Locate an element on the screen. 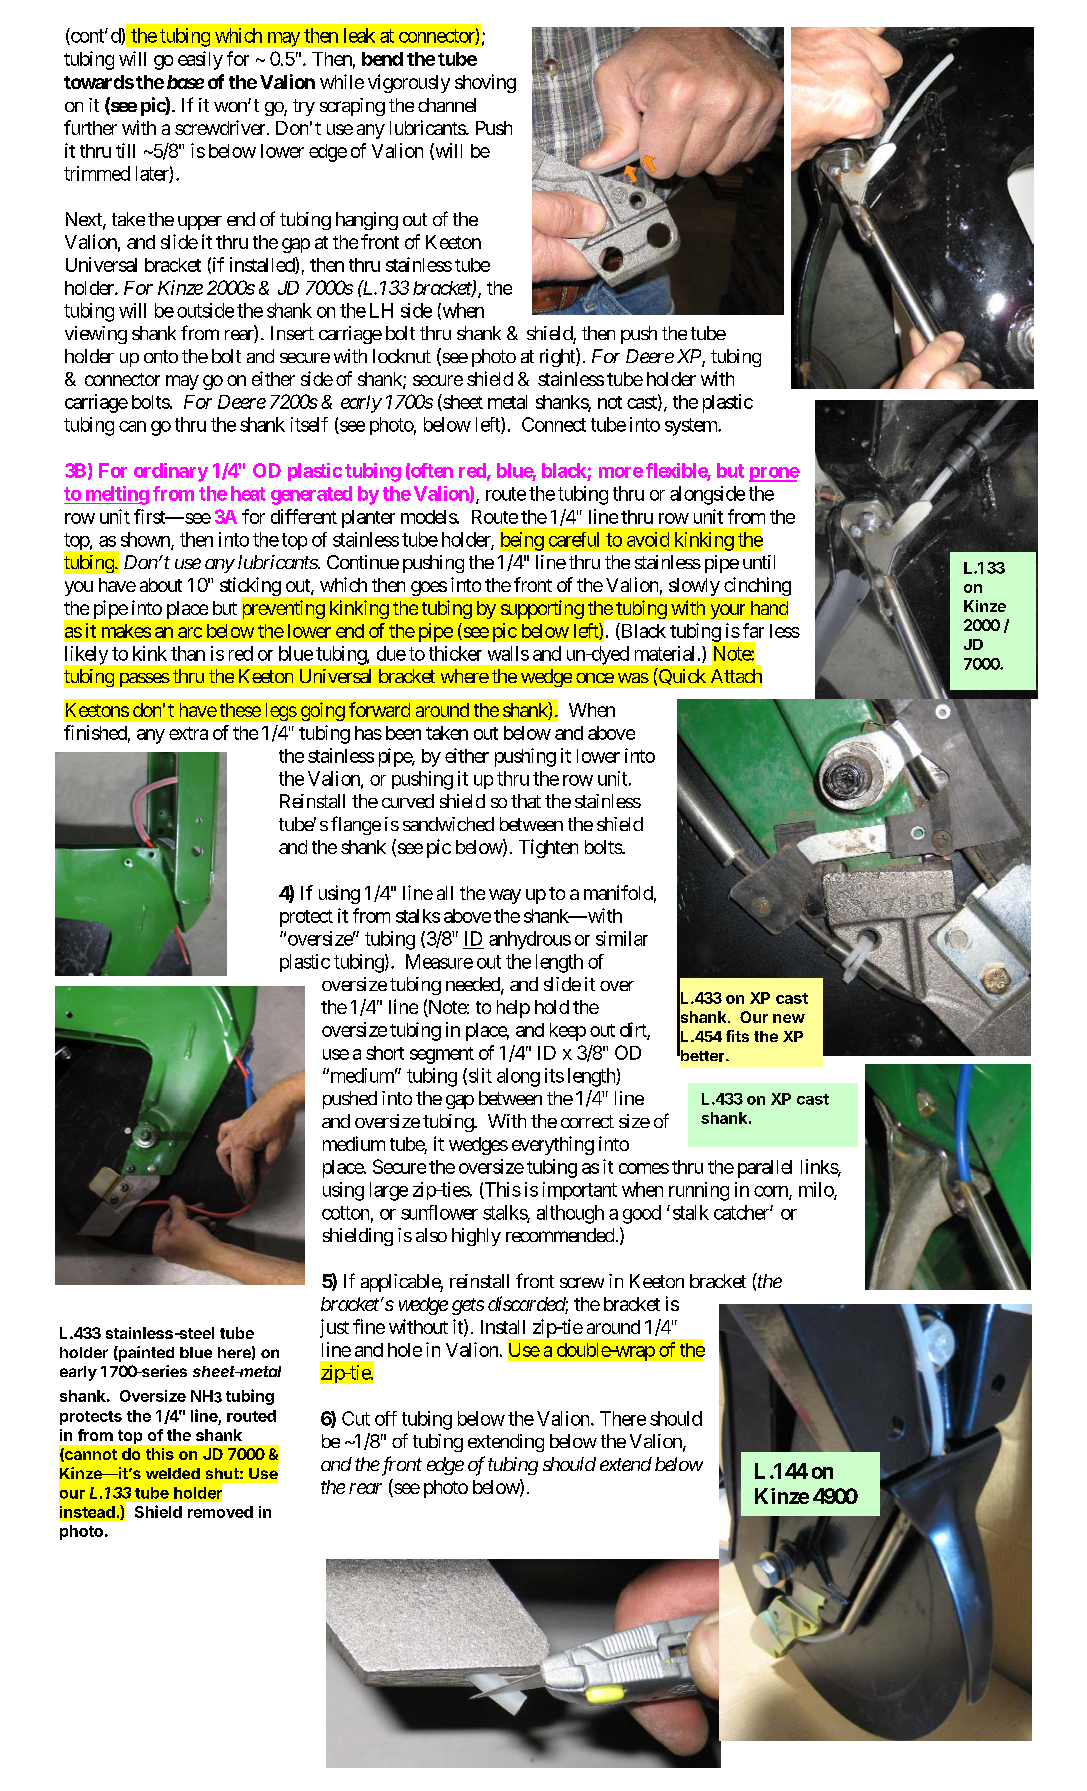 Image resolution: width=1087 pixels, height=1791 pixels. far is located at coordinates (753, 630).
